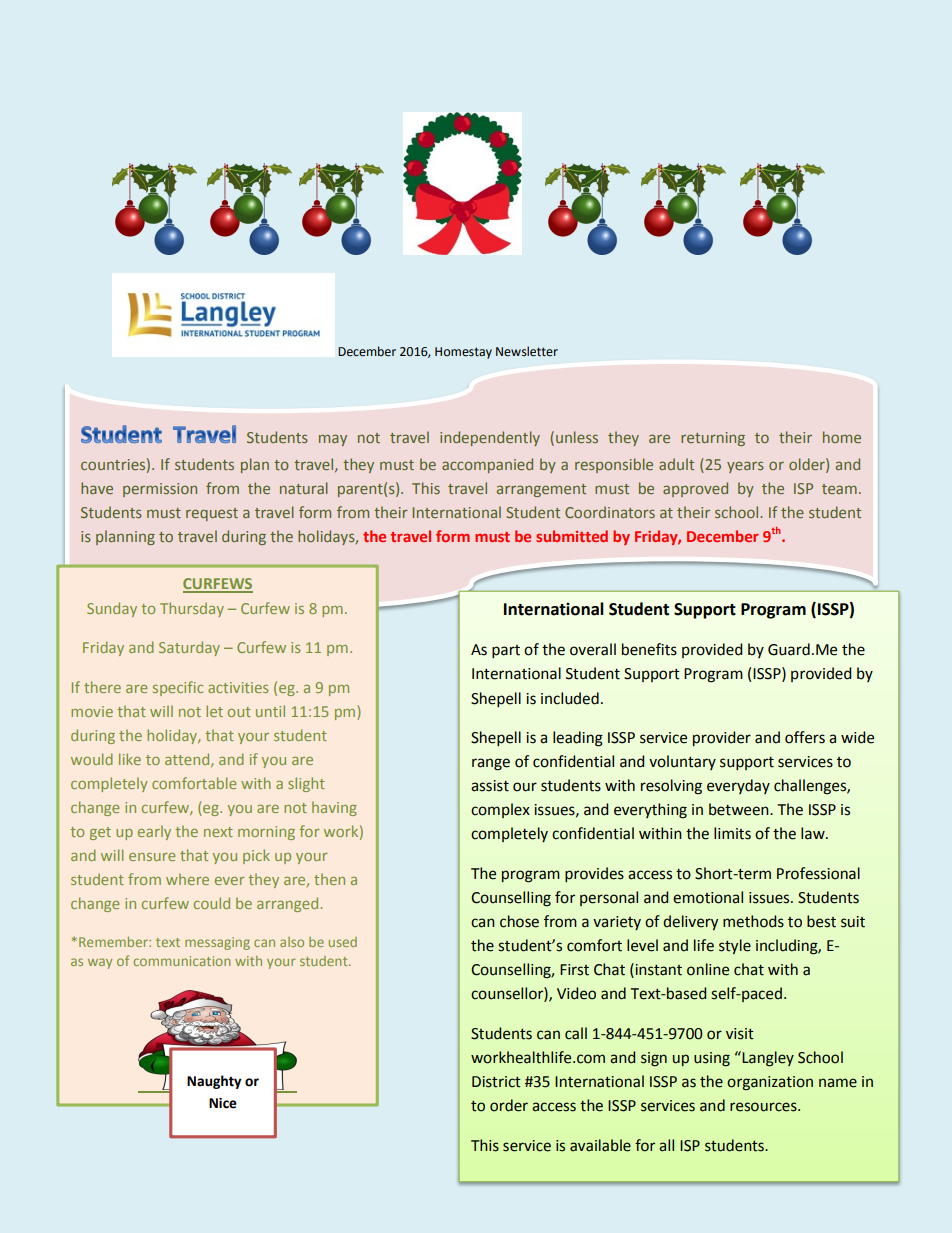 The image size is (952, 1233). Describe the element at coordinates (490, 786) in the screenshot. I see `assist` at that location.
